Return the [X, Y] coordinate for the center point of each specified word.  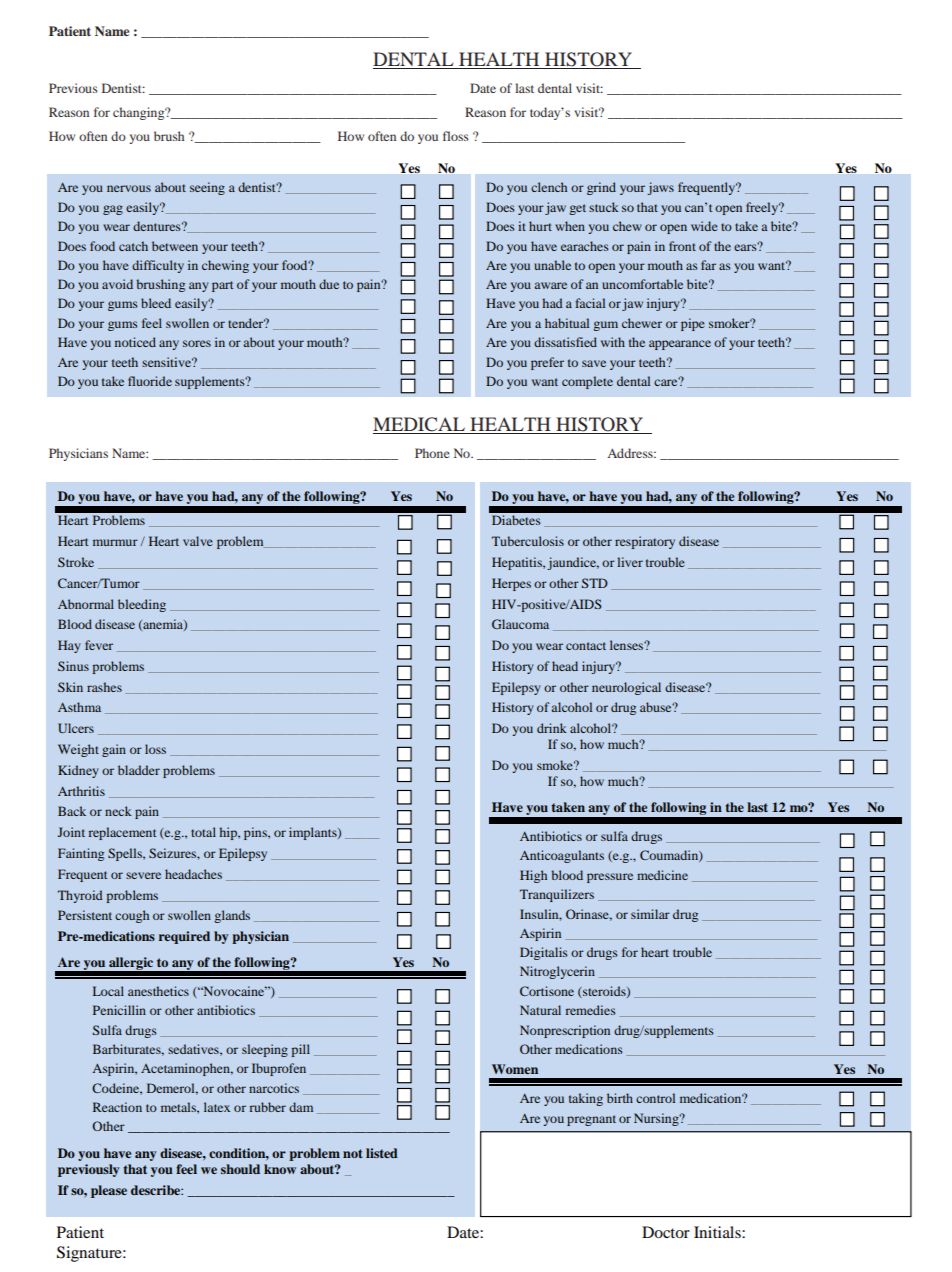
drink [552, 728]
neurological [626, 688]
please [109, 1191]
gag [113, 210]
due [329, 284]
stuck [604, 207]
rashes [104, 687]
